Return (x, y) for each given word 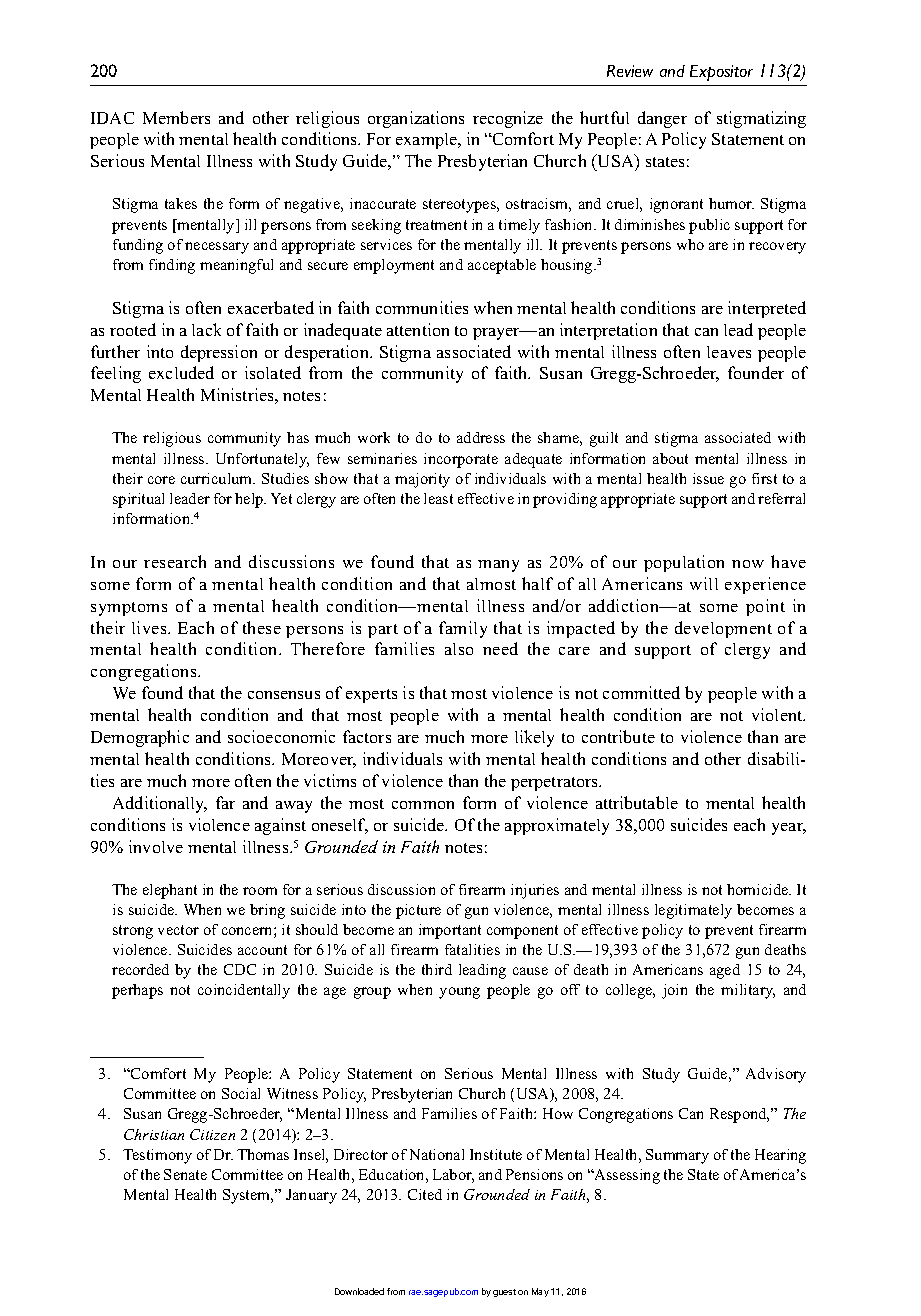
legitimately (693, 911)
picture (418, 911)
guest (504, 1293)
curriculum (218, 478)
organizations (416, 119)
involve (156, 846)
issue (708, 478)
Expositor (721, 73)
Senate (185, 1174)
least (438, 498)
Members (176, 117)
